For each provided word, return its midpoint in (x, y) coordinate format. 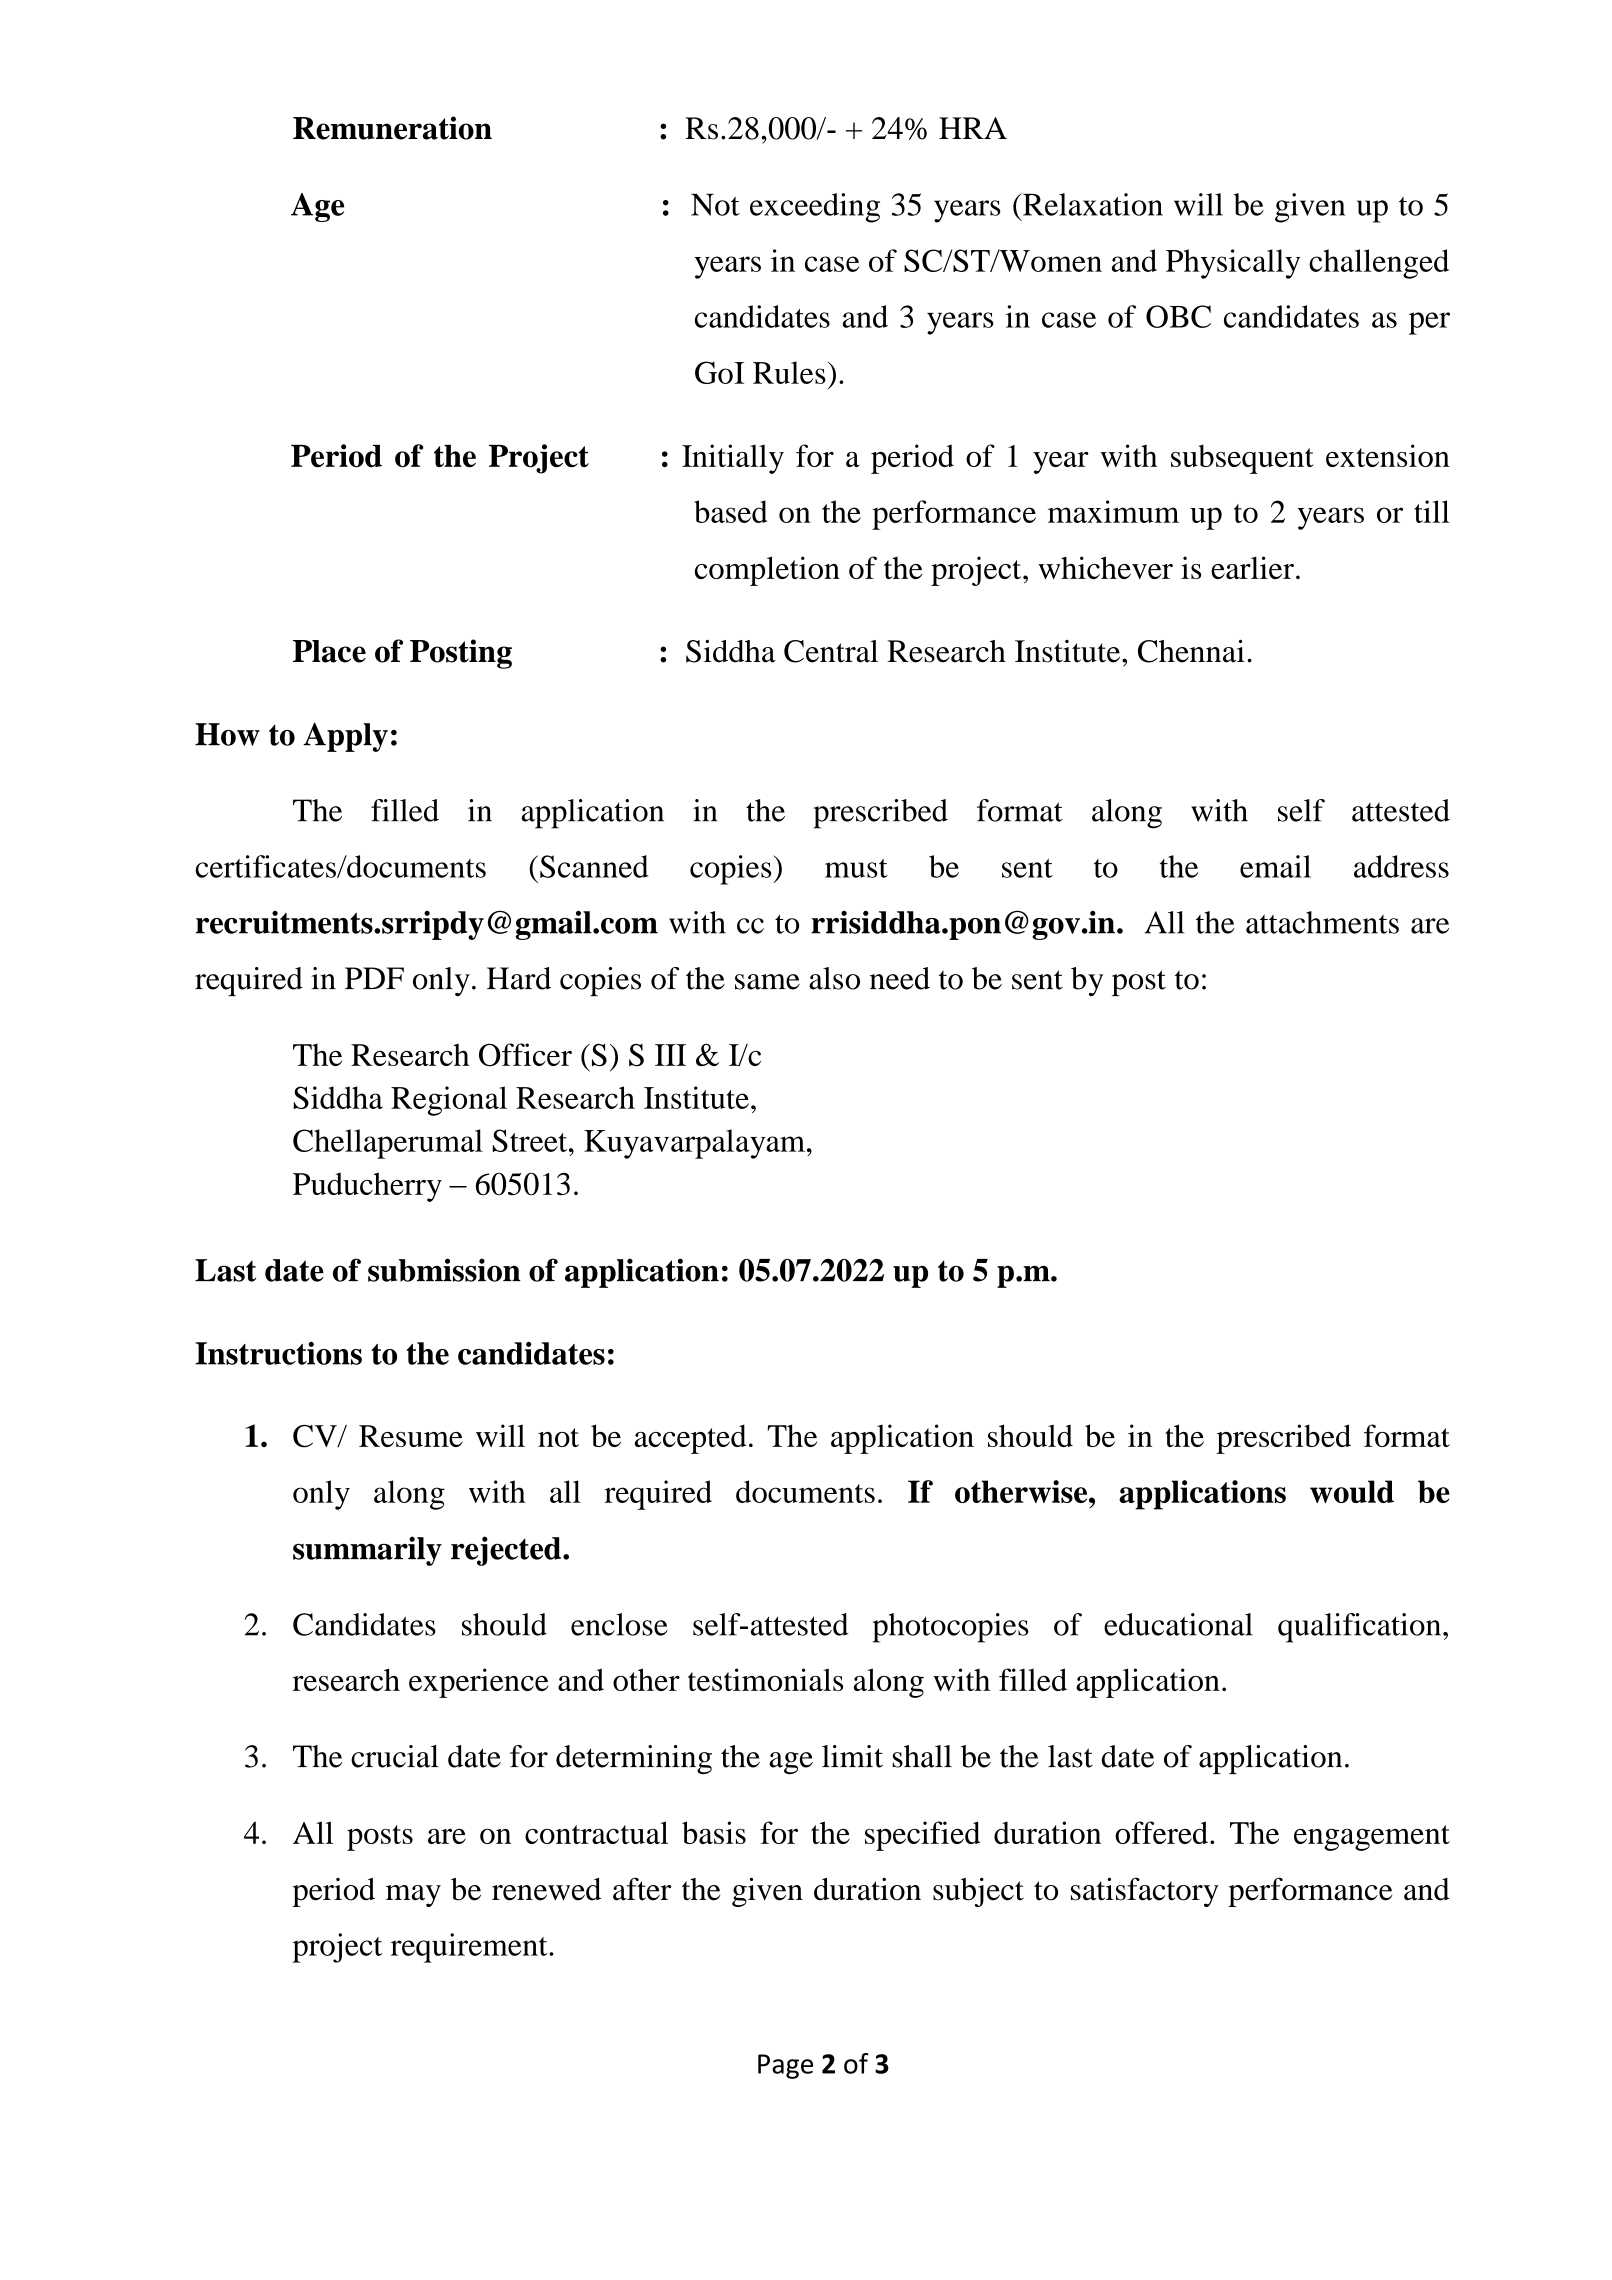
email (1275, 866)
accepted (691, 1439)
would (1352, 1491)
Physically (1233, 264)
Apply (345, 737)
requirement (470, 1948)
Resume (411, 1436)
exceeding (815, 208)
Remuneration (392, 128)
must (856, 868)
